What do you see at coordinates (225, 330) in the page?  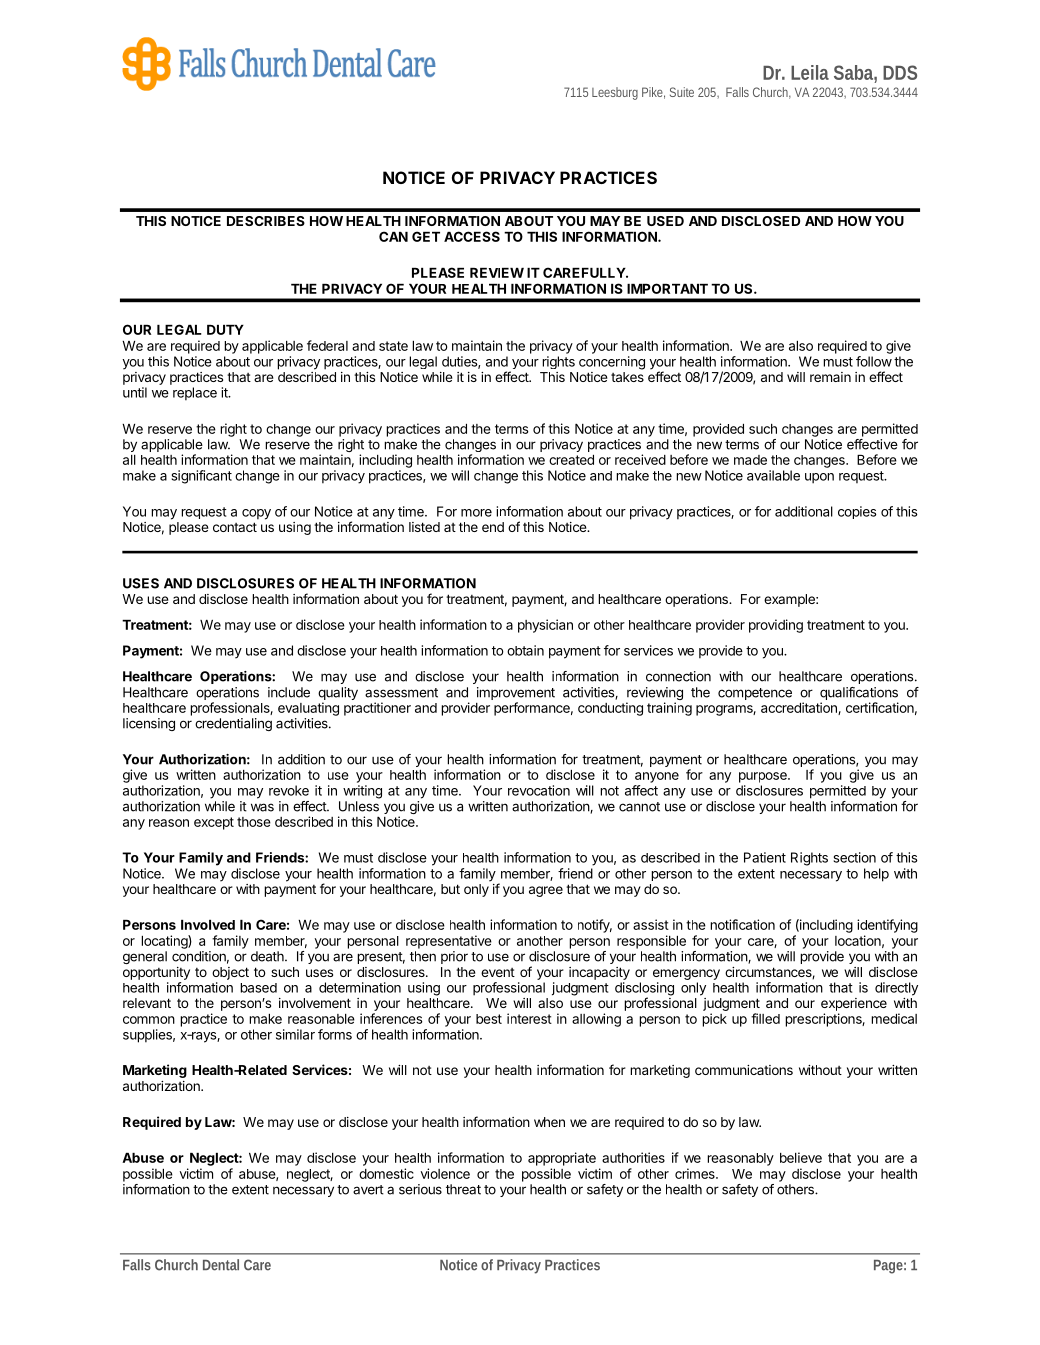 I see `DUTY` at bounding box center [225, 330].
